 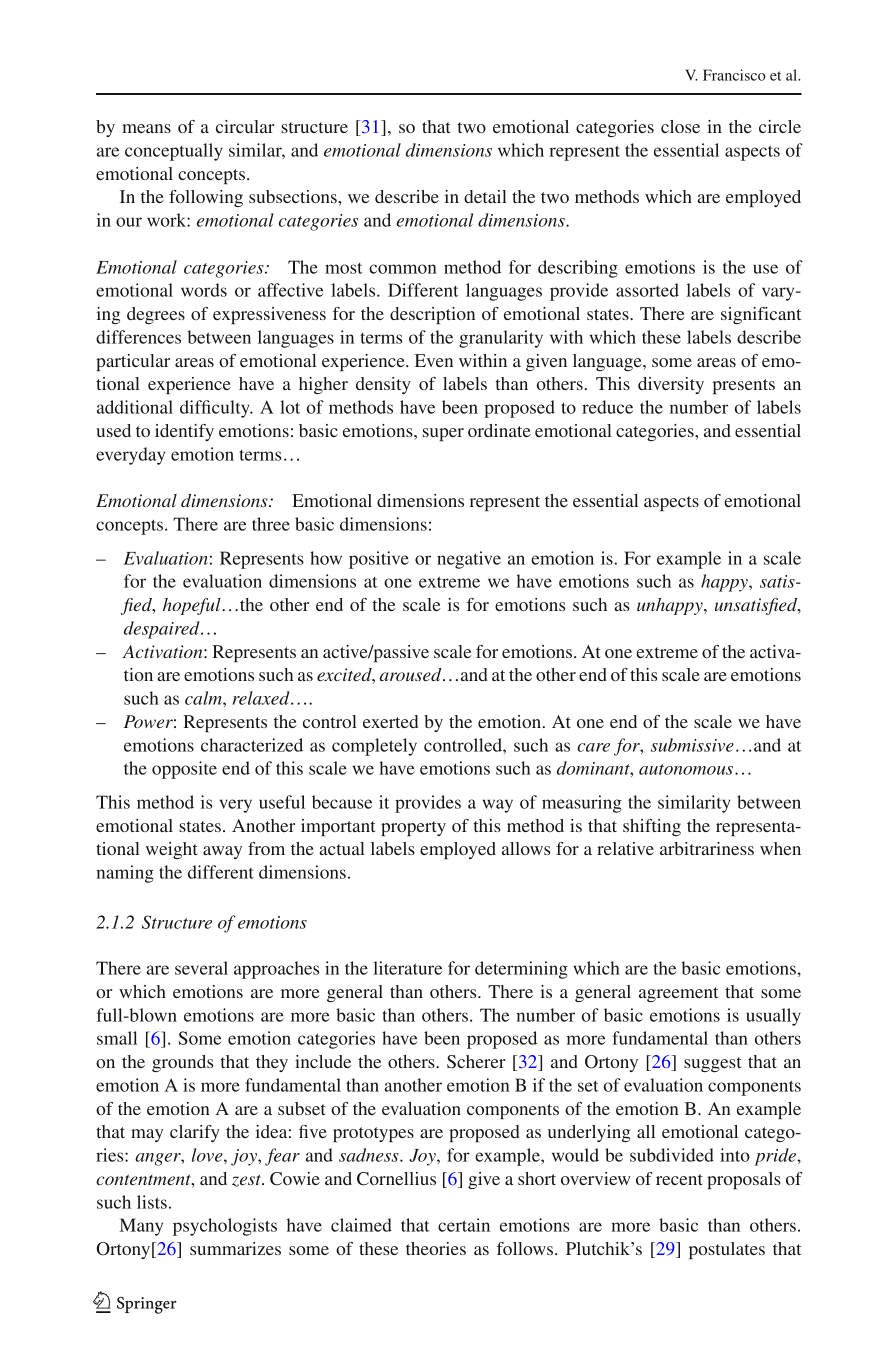 I want to click on detail, so click(x=485, y=196).
